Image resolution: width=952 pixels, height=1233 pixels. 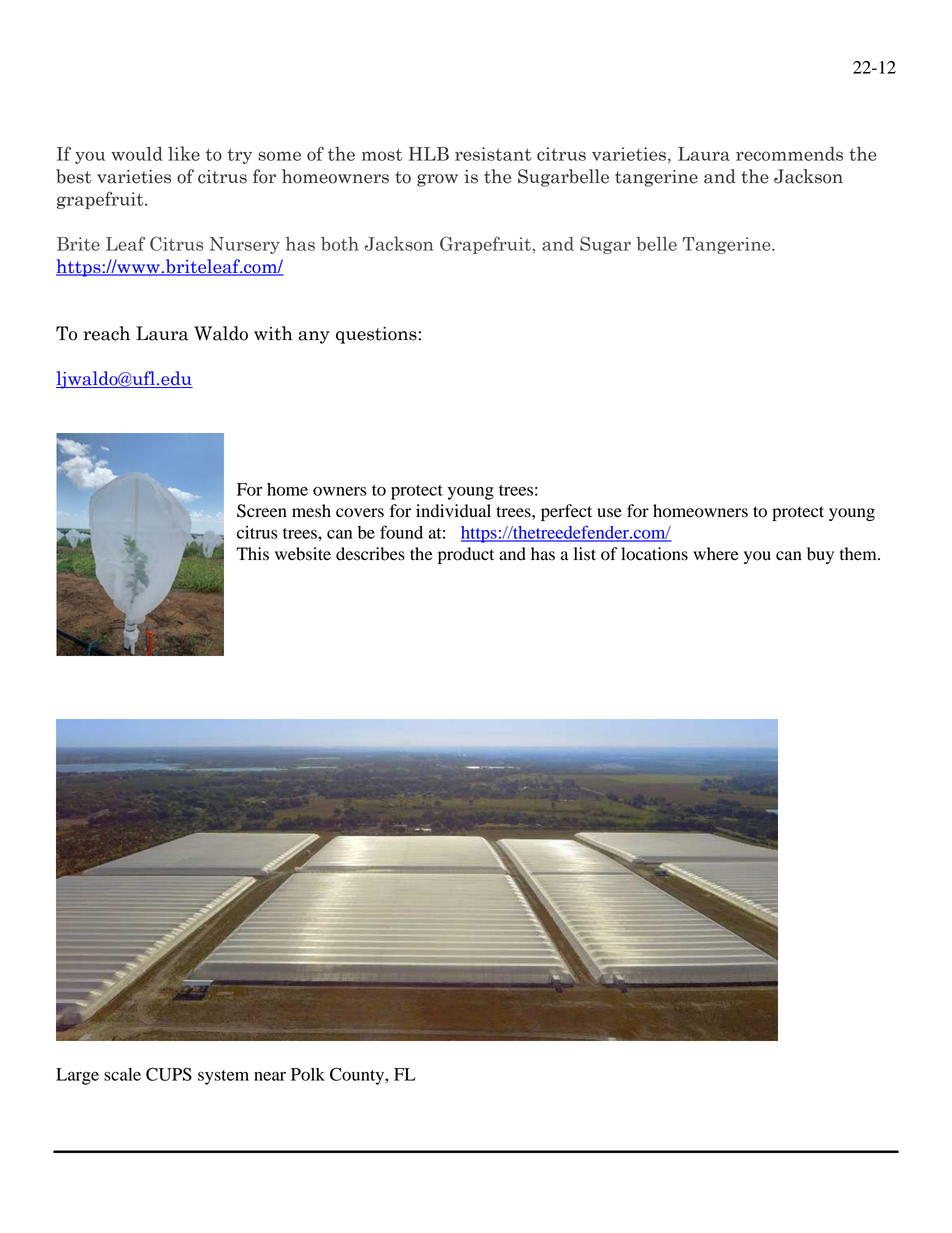 What do you see at coordinates (308, 1074) in the screenshot?
I see `Polk` at bounding box center [308, 1074].
